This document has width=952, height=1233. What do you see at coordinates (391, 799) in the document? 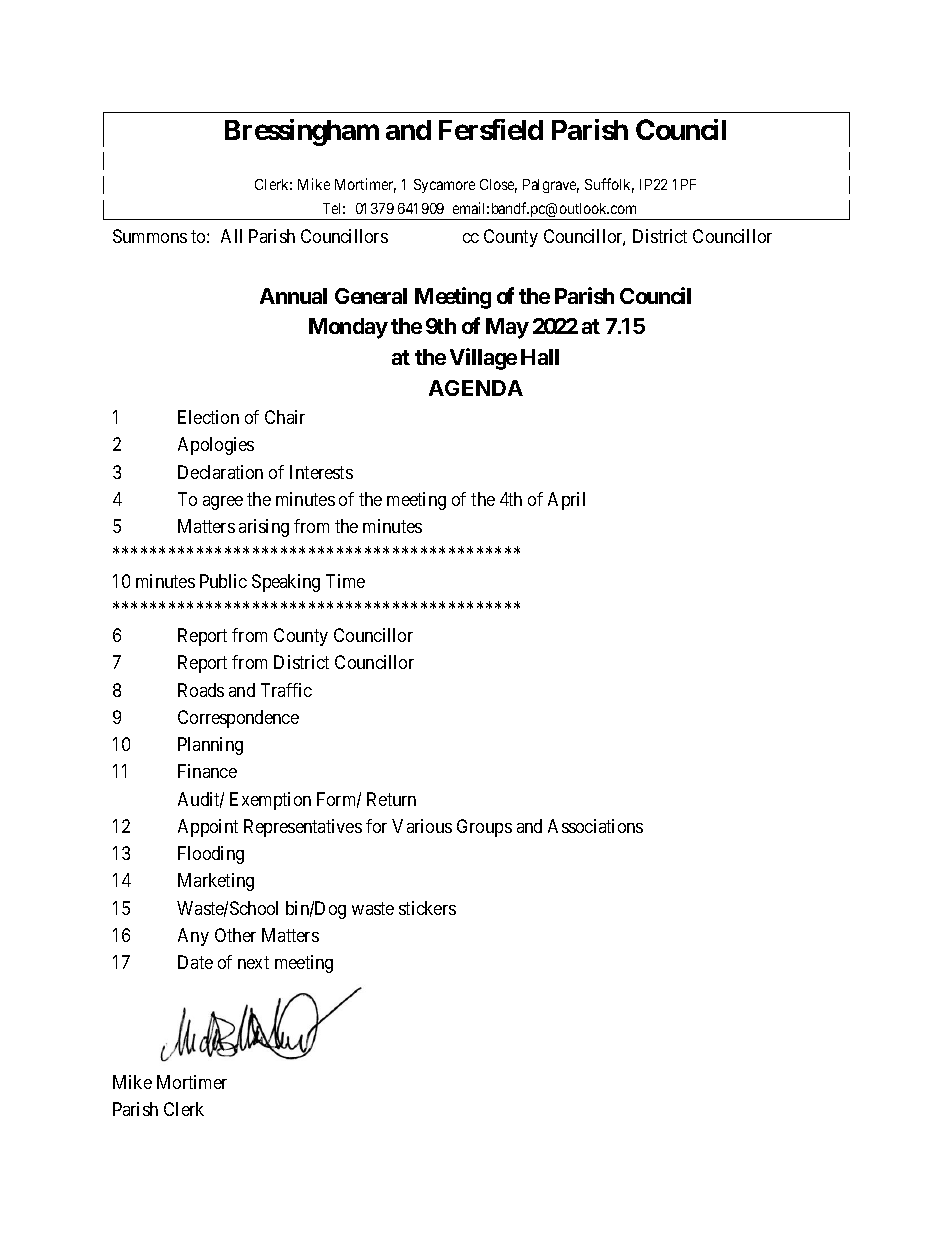
I see `Return` at bounding box center [391, 799].
